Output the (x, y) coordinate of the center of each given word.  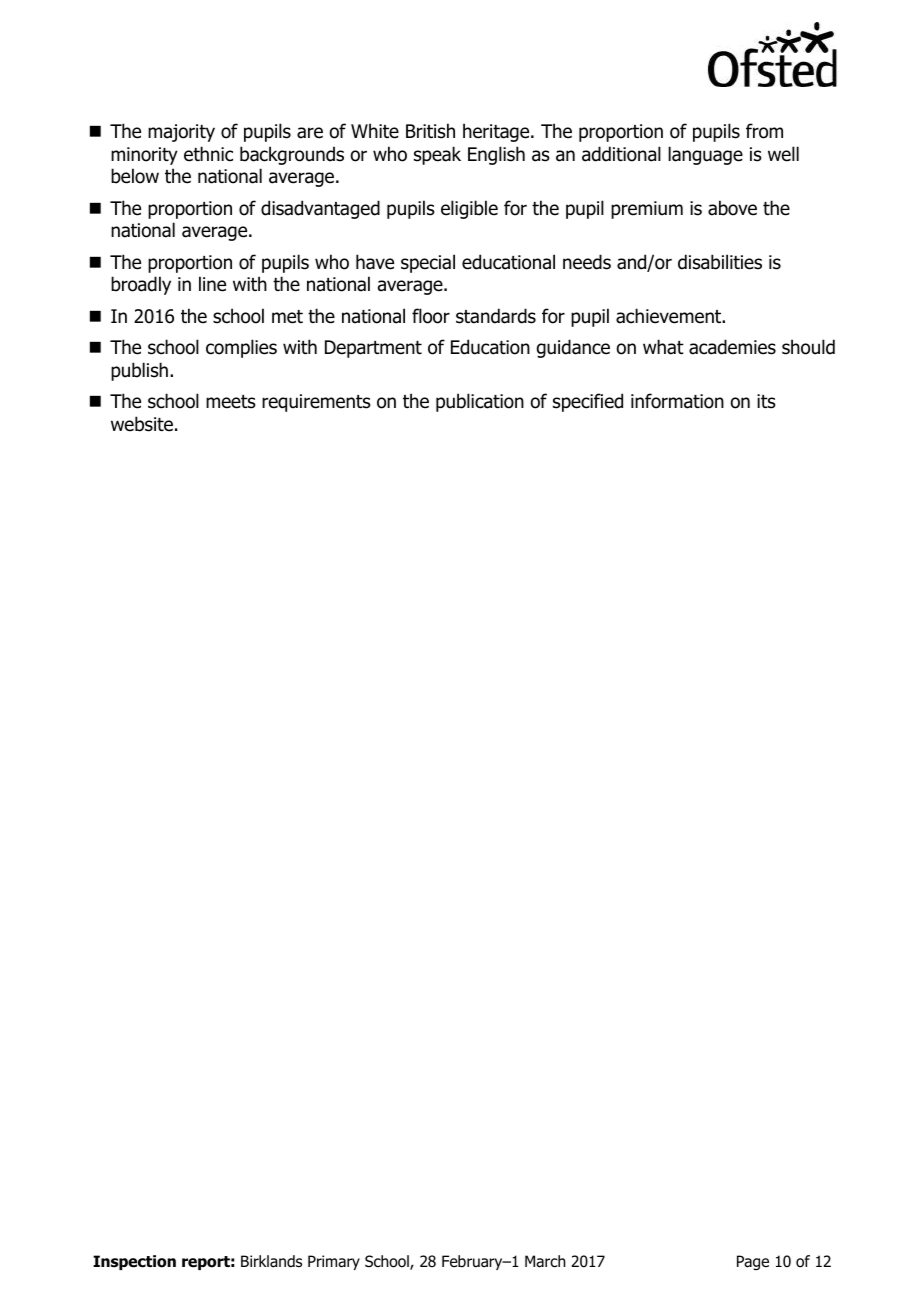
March (545, 1261)
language (705, 155)
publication (480, 402)
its (766, 401)
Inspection (134, 1262)
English (496, 155)
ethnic (208, 154)
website (142, 424)
